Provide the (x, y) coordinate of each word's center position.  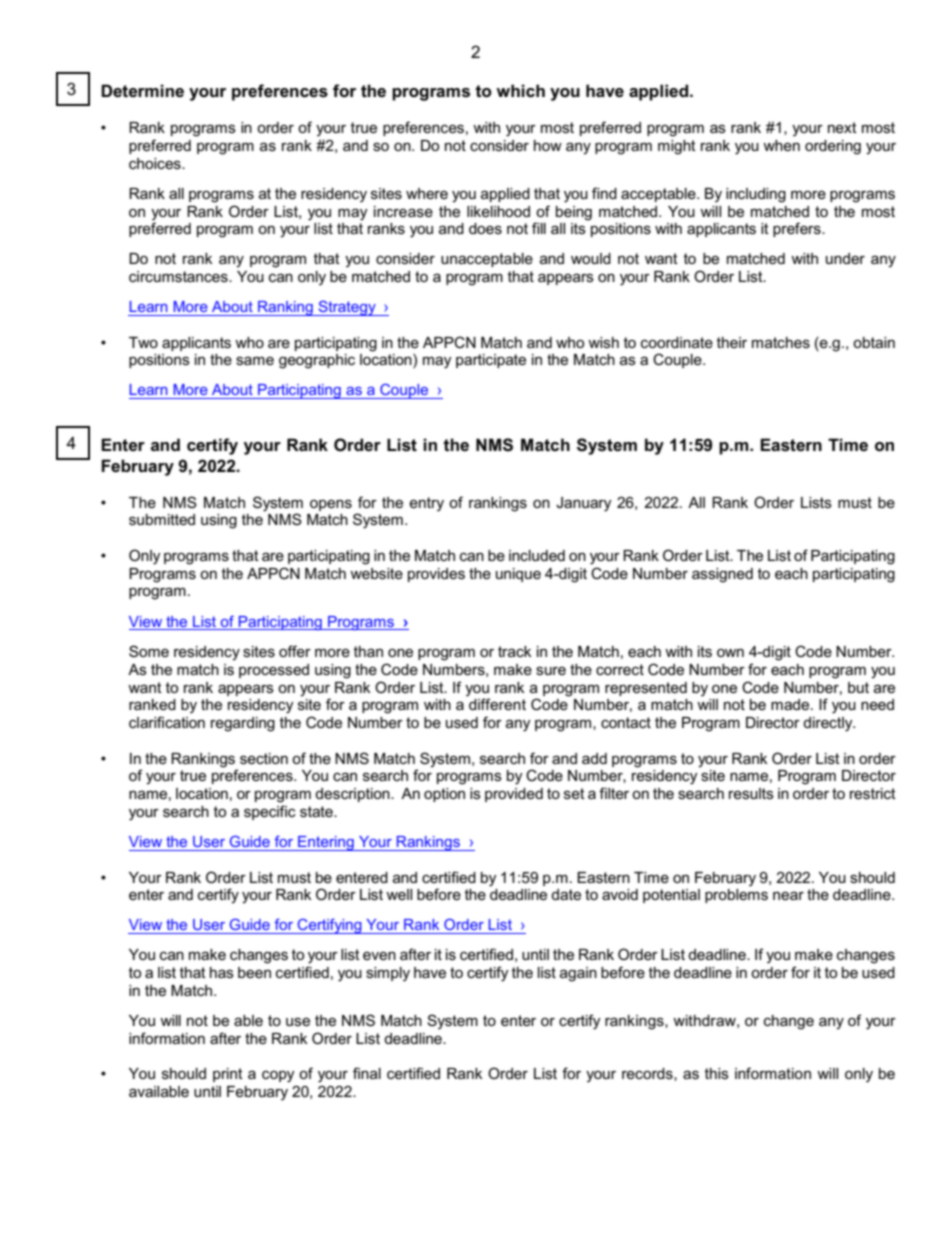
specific (270, 812)
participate (491, 361)
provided (514, 795)
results (751, 793)
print (228, 1075)
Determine (142, 90)
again (578, 974)
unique (518, 575)
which (520, 91)
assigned (722, 575)
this (717, 1073)
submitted (162, 519)
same (255, 360)
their (732, 342)
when (781, 145)
